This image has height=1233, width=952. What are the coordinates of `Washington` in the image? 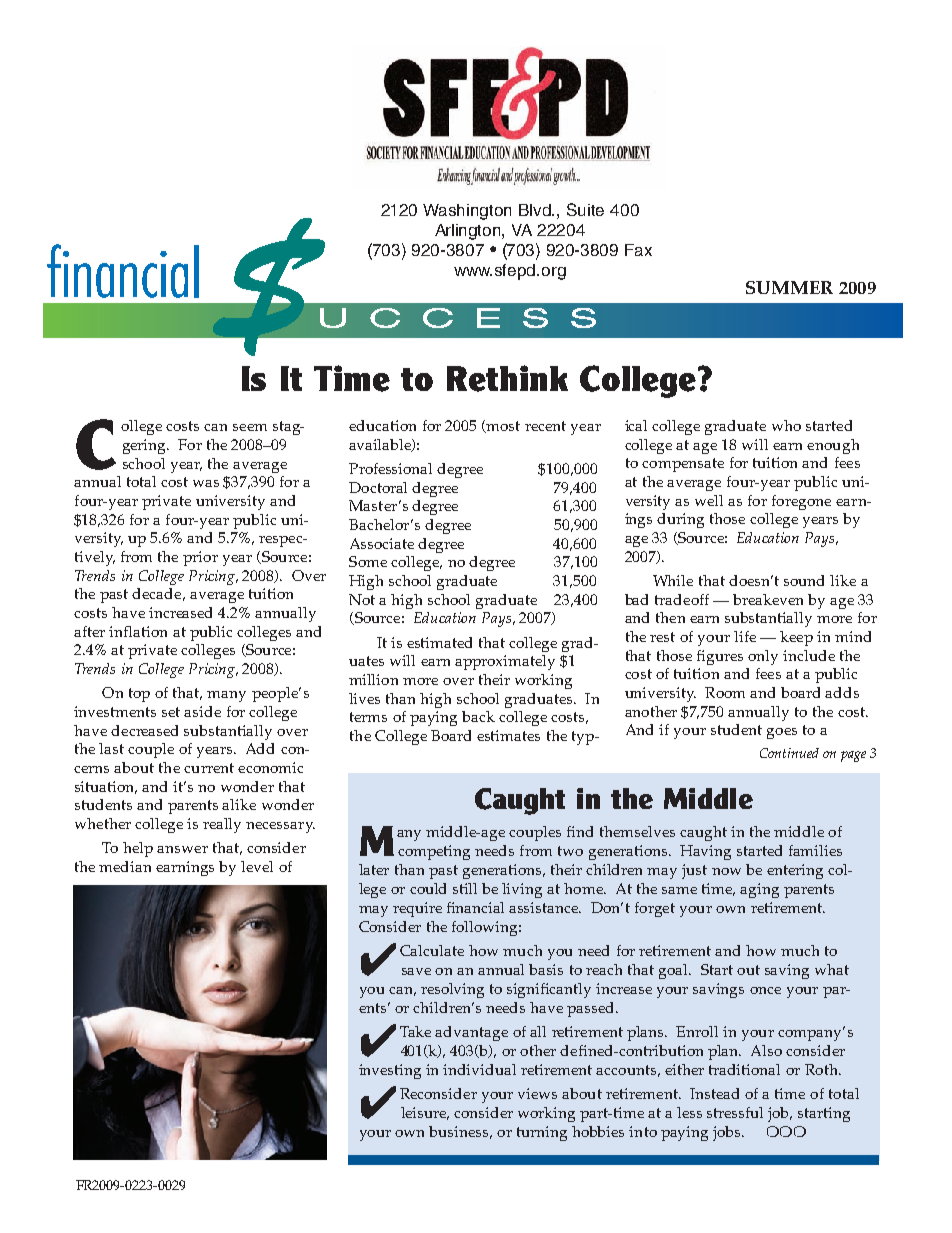 It's located at (467, 212).
